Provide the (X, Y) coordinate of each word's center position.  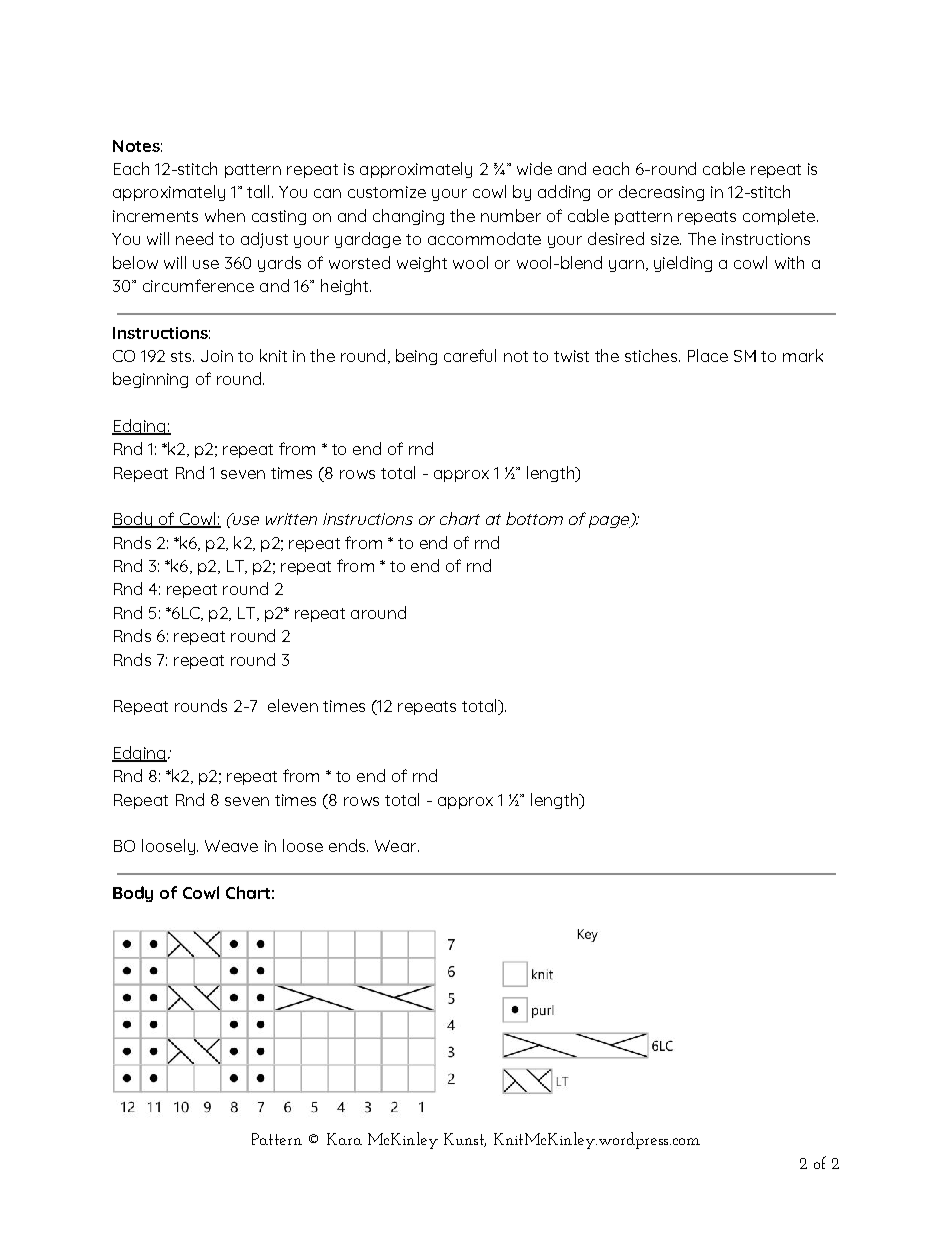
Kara (344, 1139)
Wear (397, 846)
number (511, 215)
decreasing (661, 193)
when (225, 215)
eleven (293, 705)
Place (708, 355)
